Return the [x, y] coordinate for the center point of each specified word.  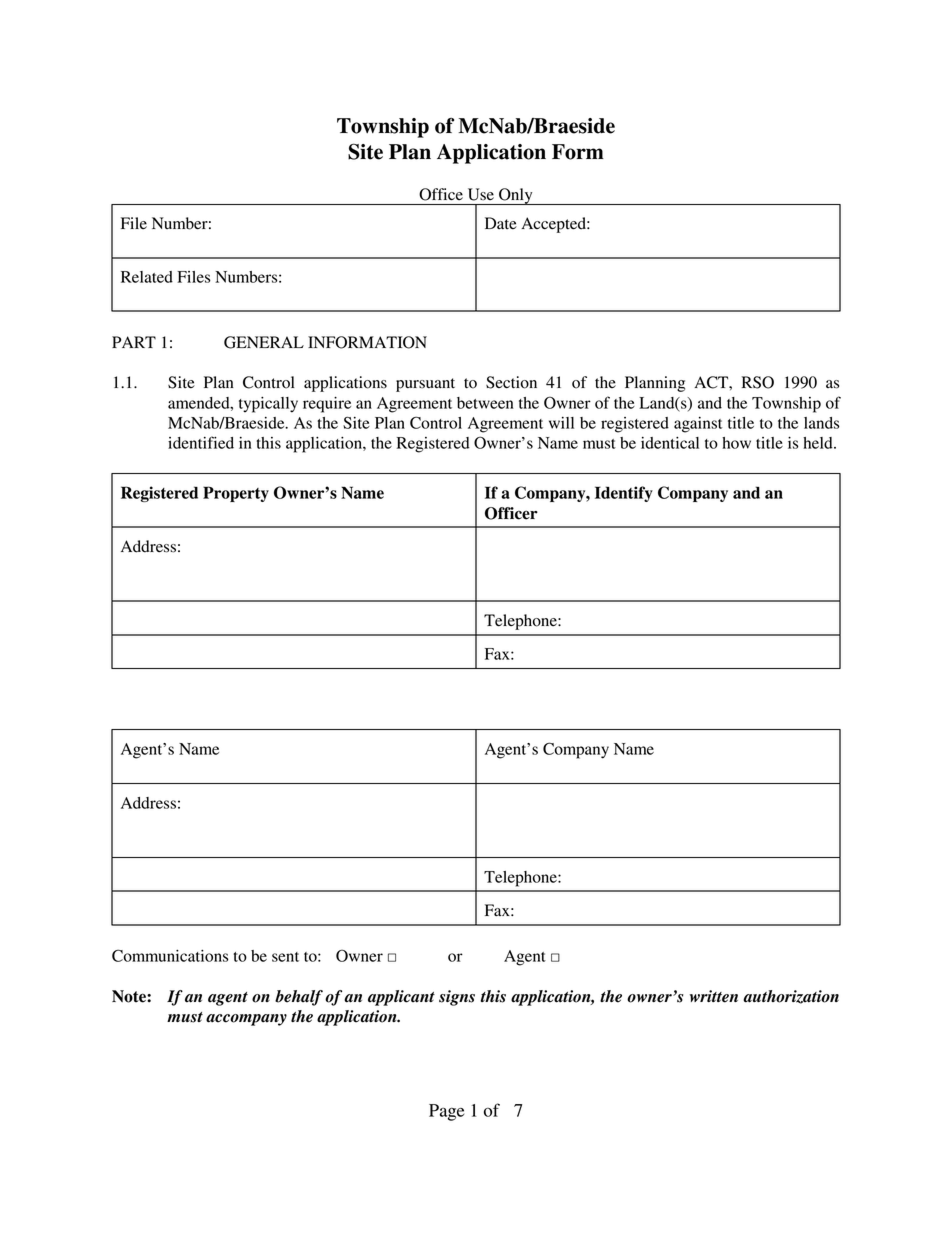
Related [147, 277]
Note [130, 996]
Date [501, 223]
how [736, 443]
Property [236, 494]
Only [516, 196]
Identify [624, 494]
